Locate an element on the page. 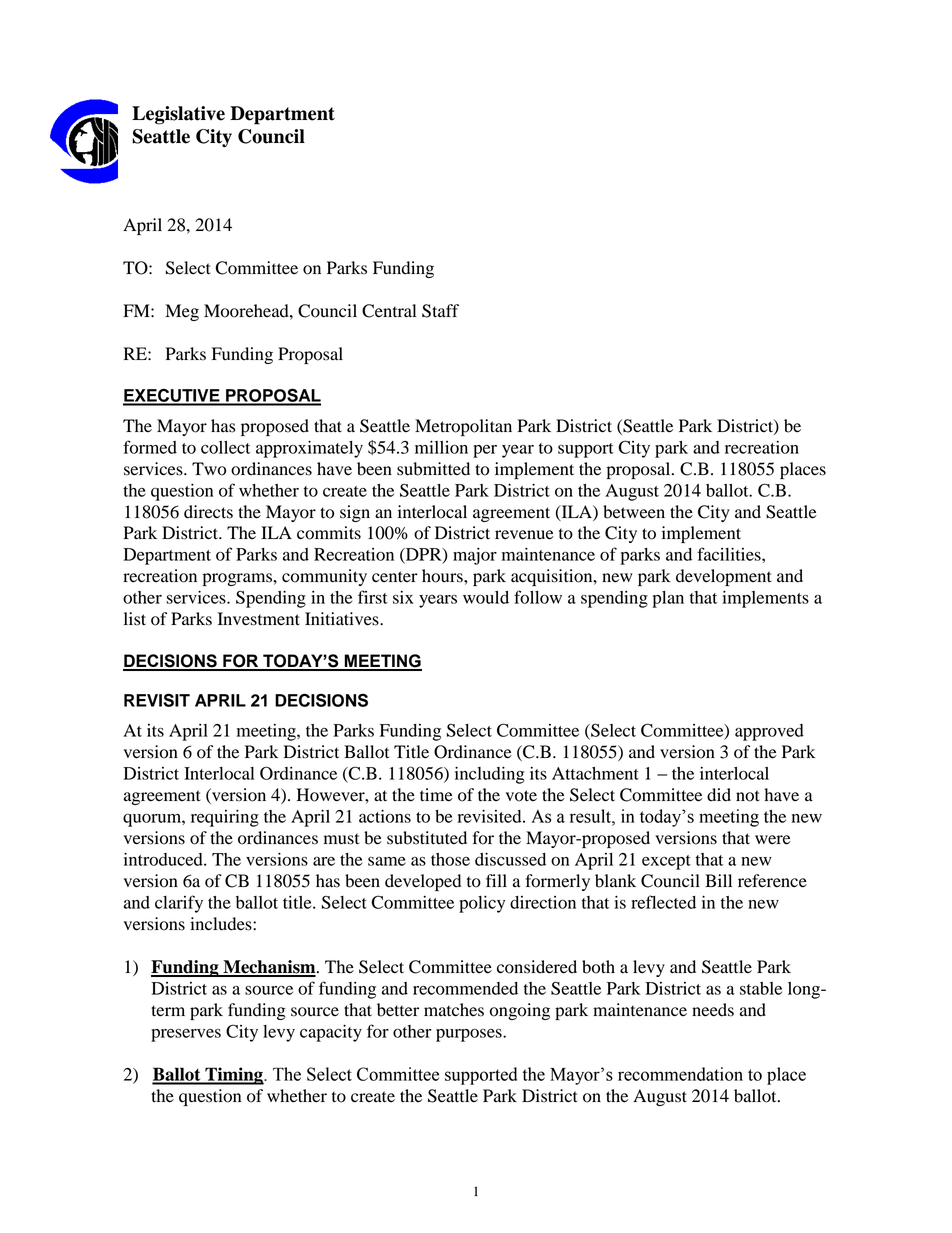 The height and width of the page is (1233, 952). requiring is located at coordinates (225, 818).
